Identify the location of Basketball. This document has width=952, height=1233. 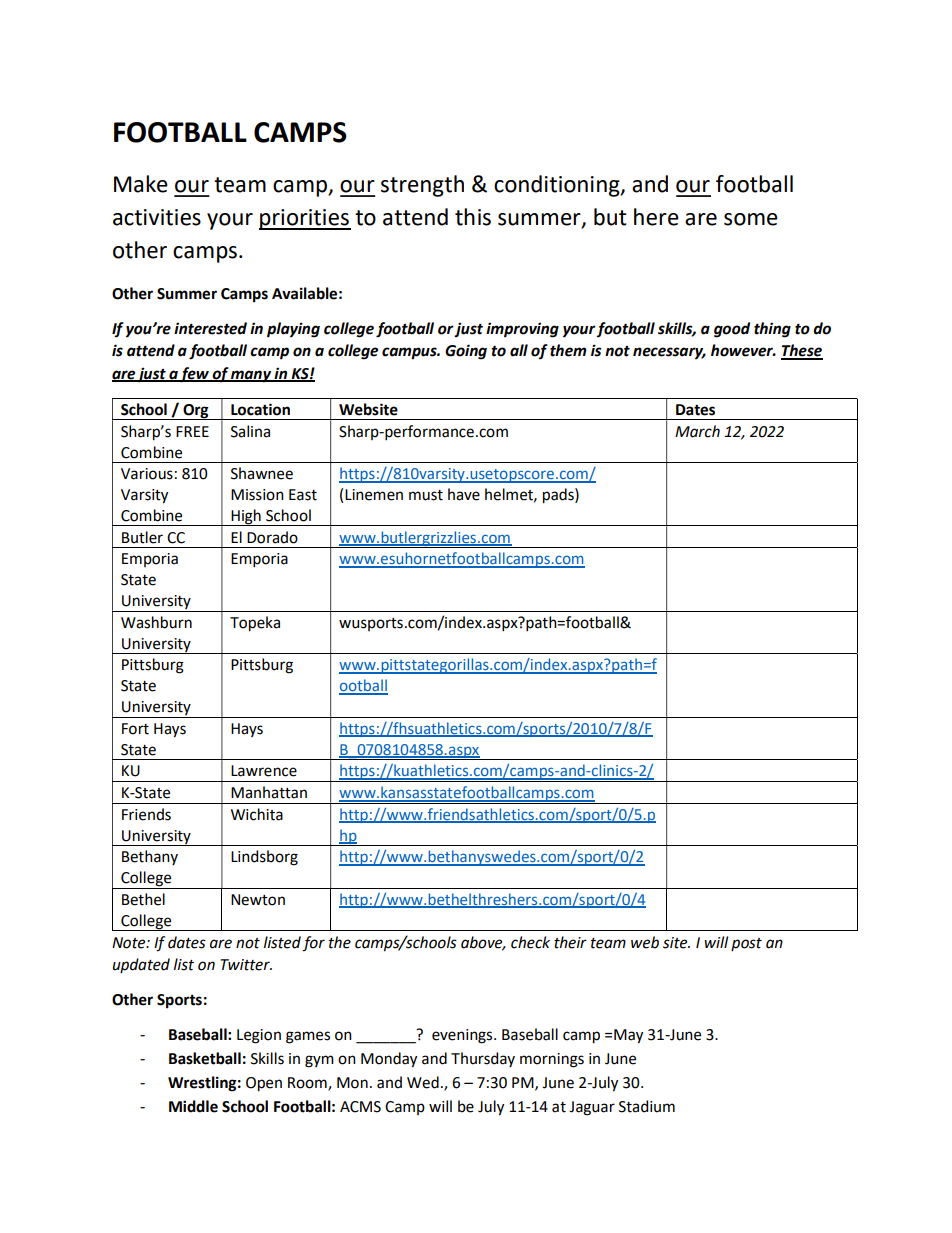
(205, 1058).
